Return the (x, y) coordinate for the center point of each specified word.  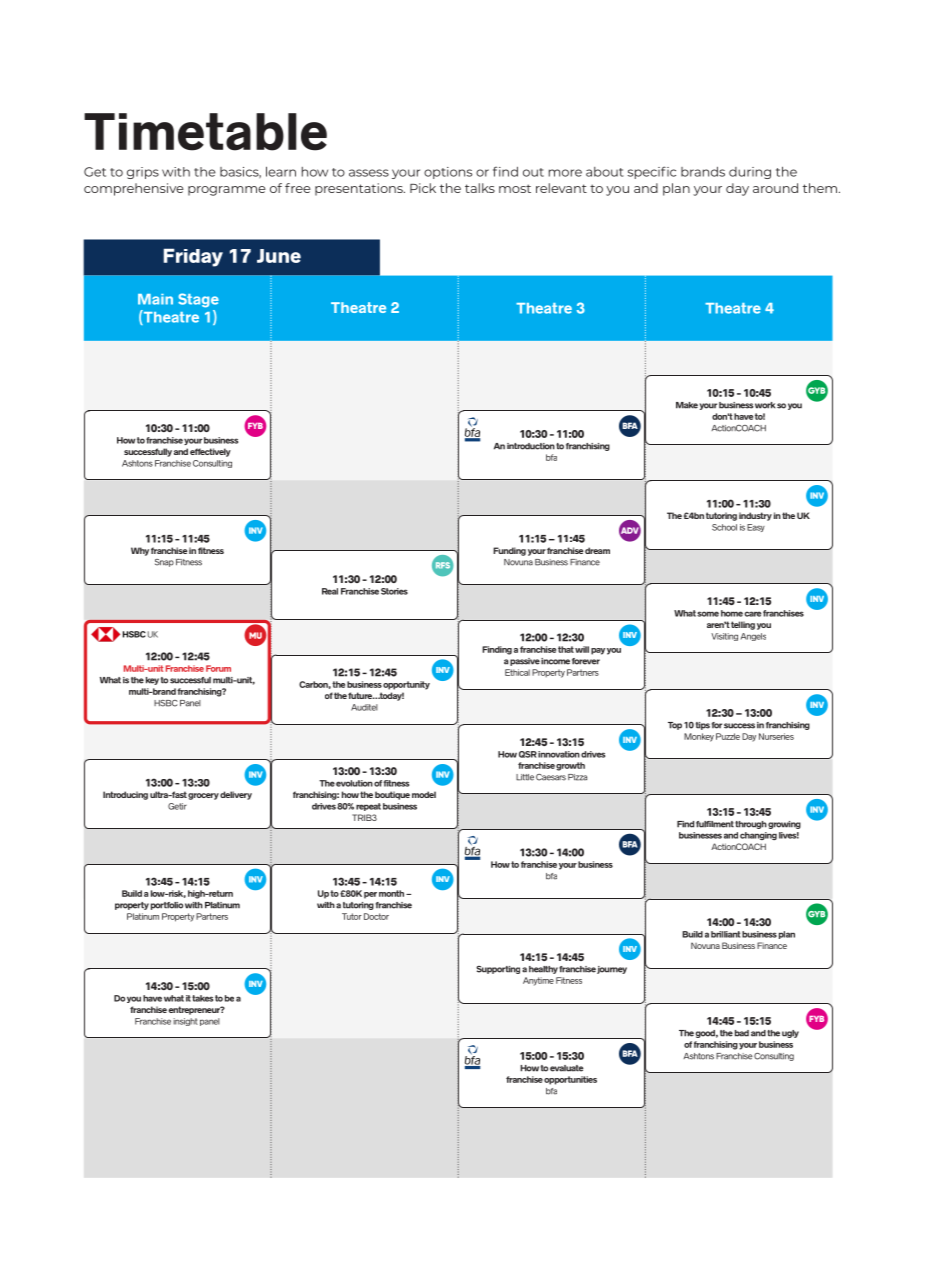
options (448, 173)
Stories (394, 591)
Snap (164, 563)
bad (742, 1033)
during (750, 173)
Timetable (205, 132)
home (732, 613)
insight (185, 1022)
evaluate (566, 1068)
